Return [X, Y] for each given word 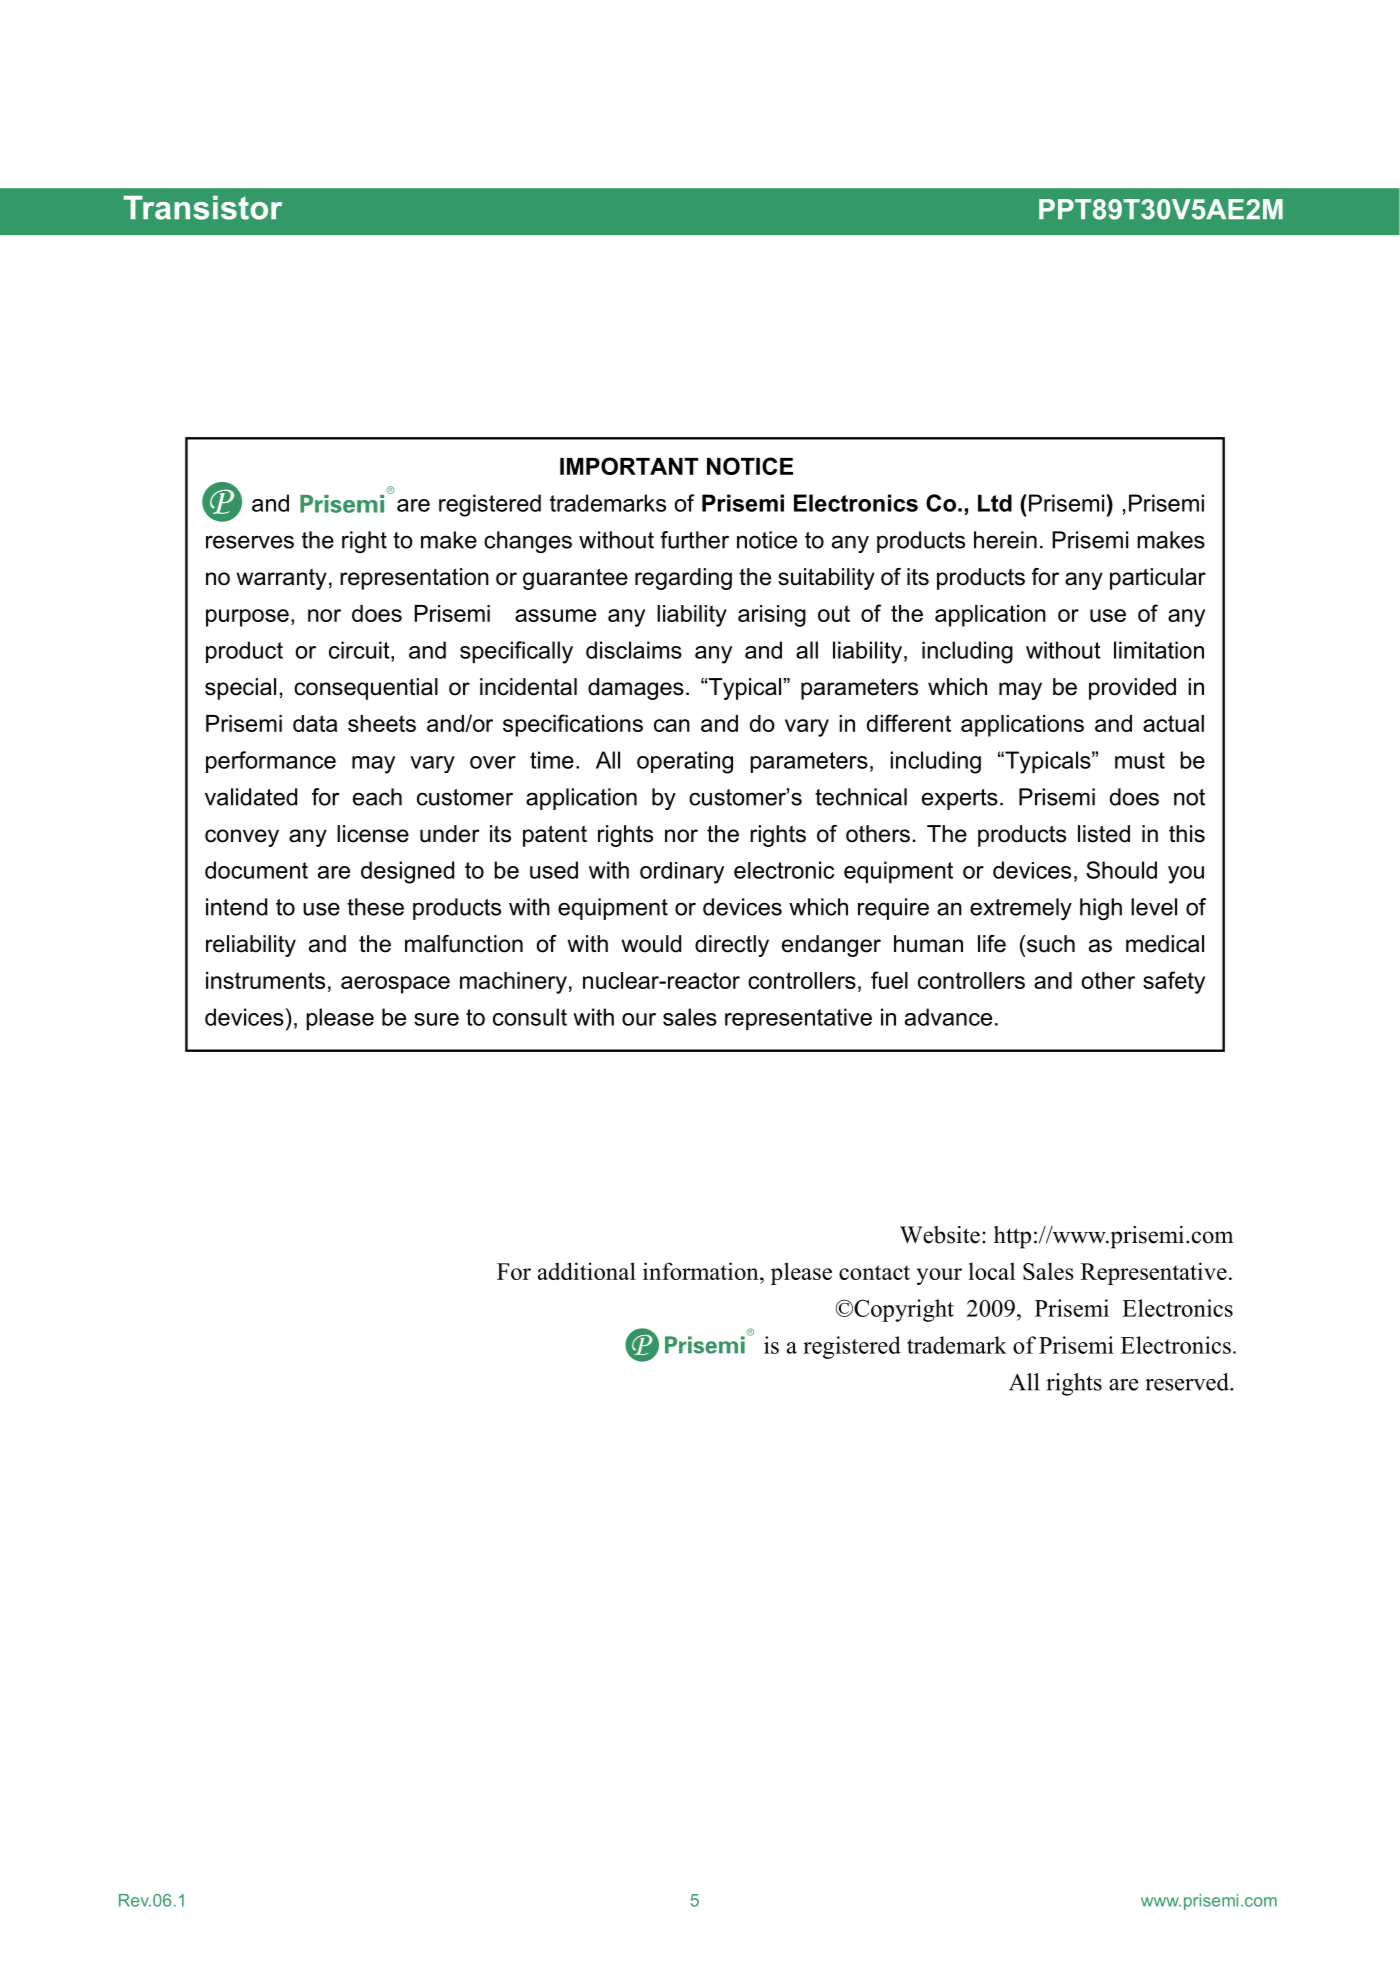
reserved [1188, 1382]
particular [1158, 579]
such [1051, 944]
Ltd [995, 503]
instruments [265, 980]
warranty [281, 579]
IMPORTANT [629, 466]
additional [587, 1271]
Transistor [203, 208]
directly [732, 946]
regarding [683, 579]
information [702, 1271]
